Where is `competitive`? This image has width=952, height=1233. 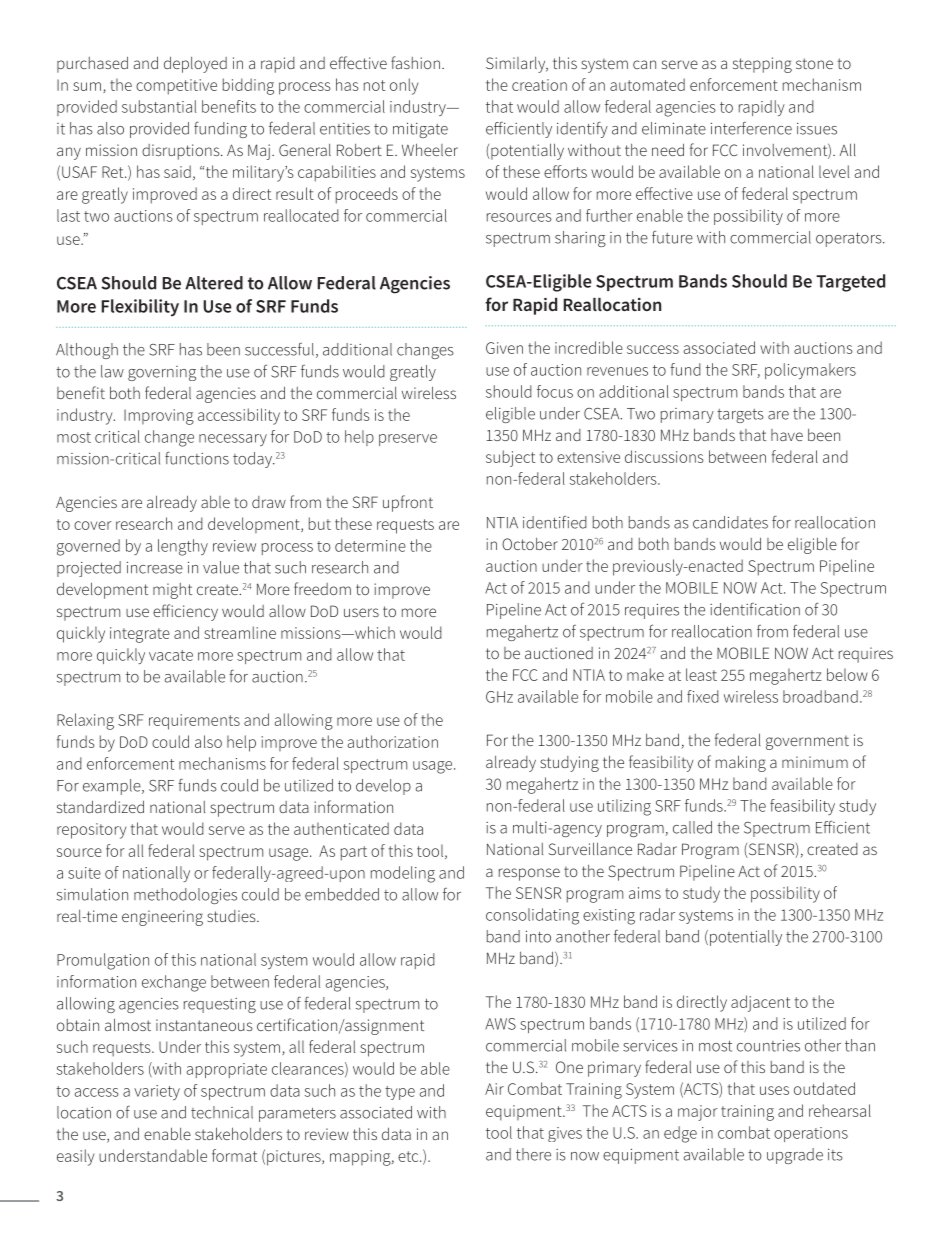 competitive is located at coordinates (176, 87).
